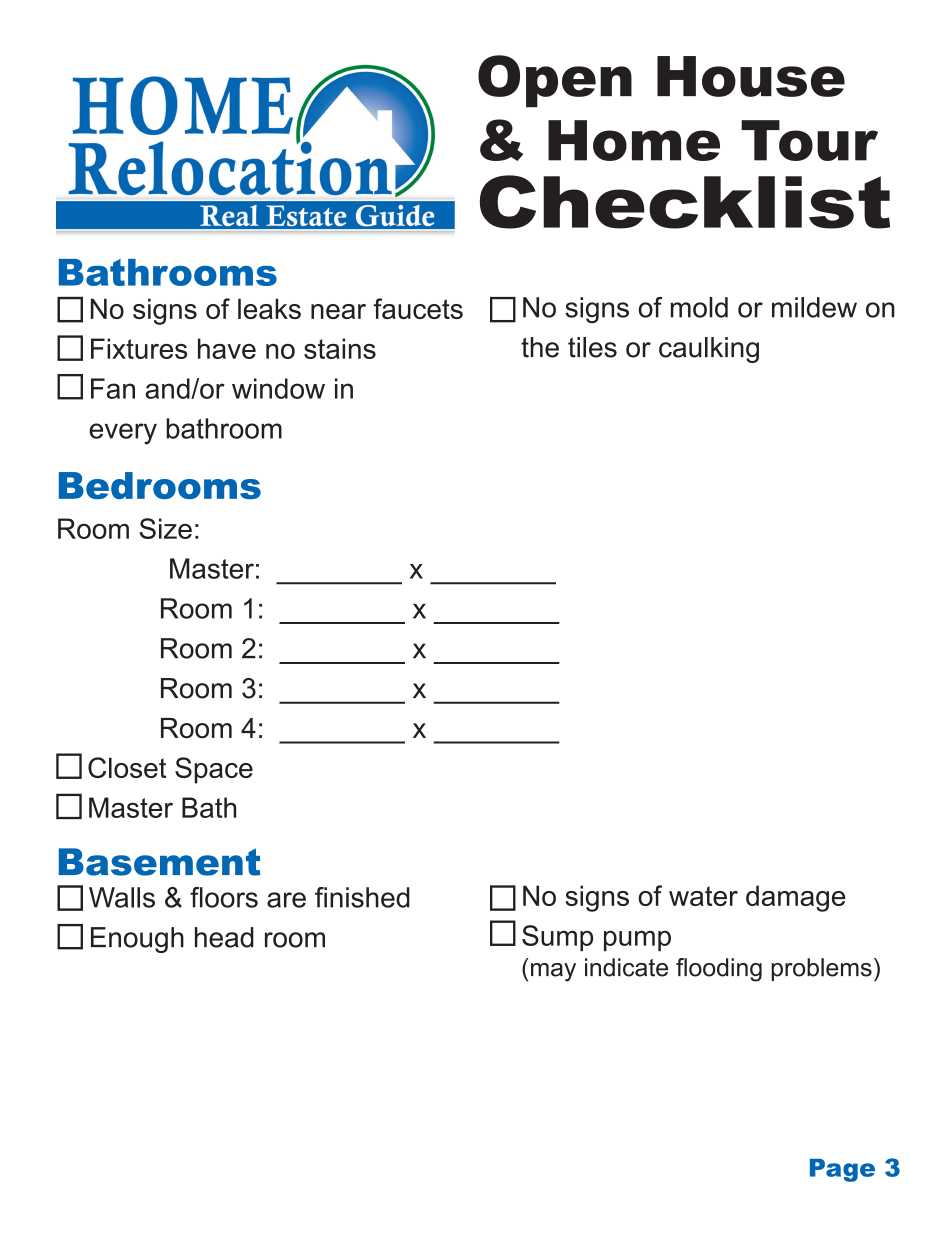  What do you see at coordinates (123, 434) in the document?
I see `every` at bounding box center [123, 434].
